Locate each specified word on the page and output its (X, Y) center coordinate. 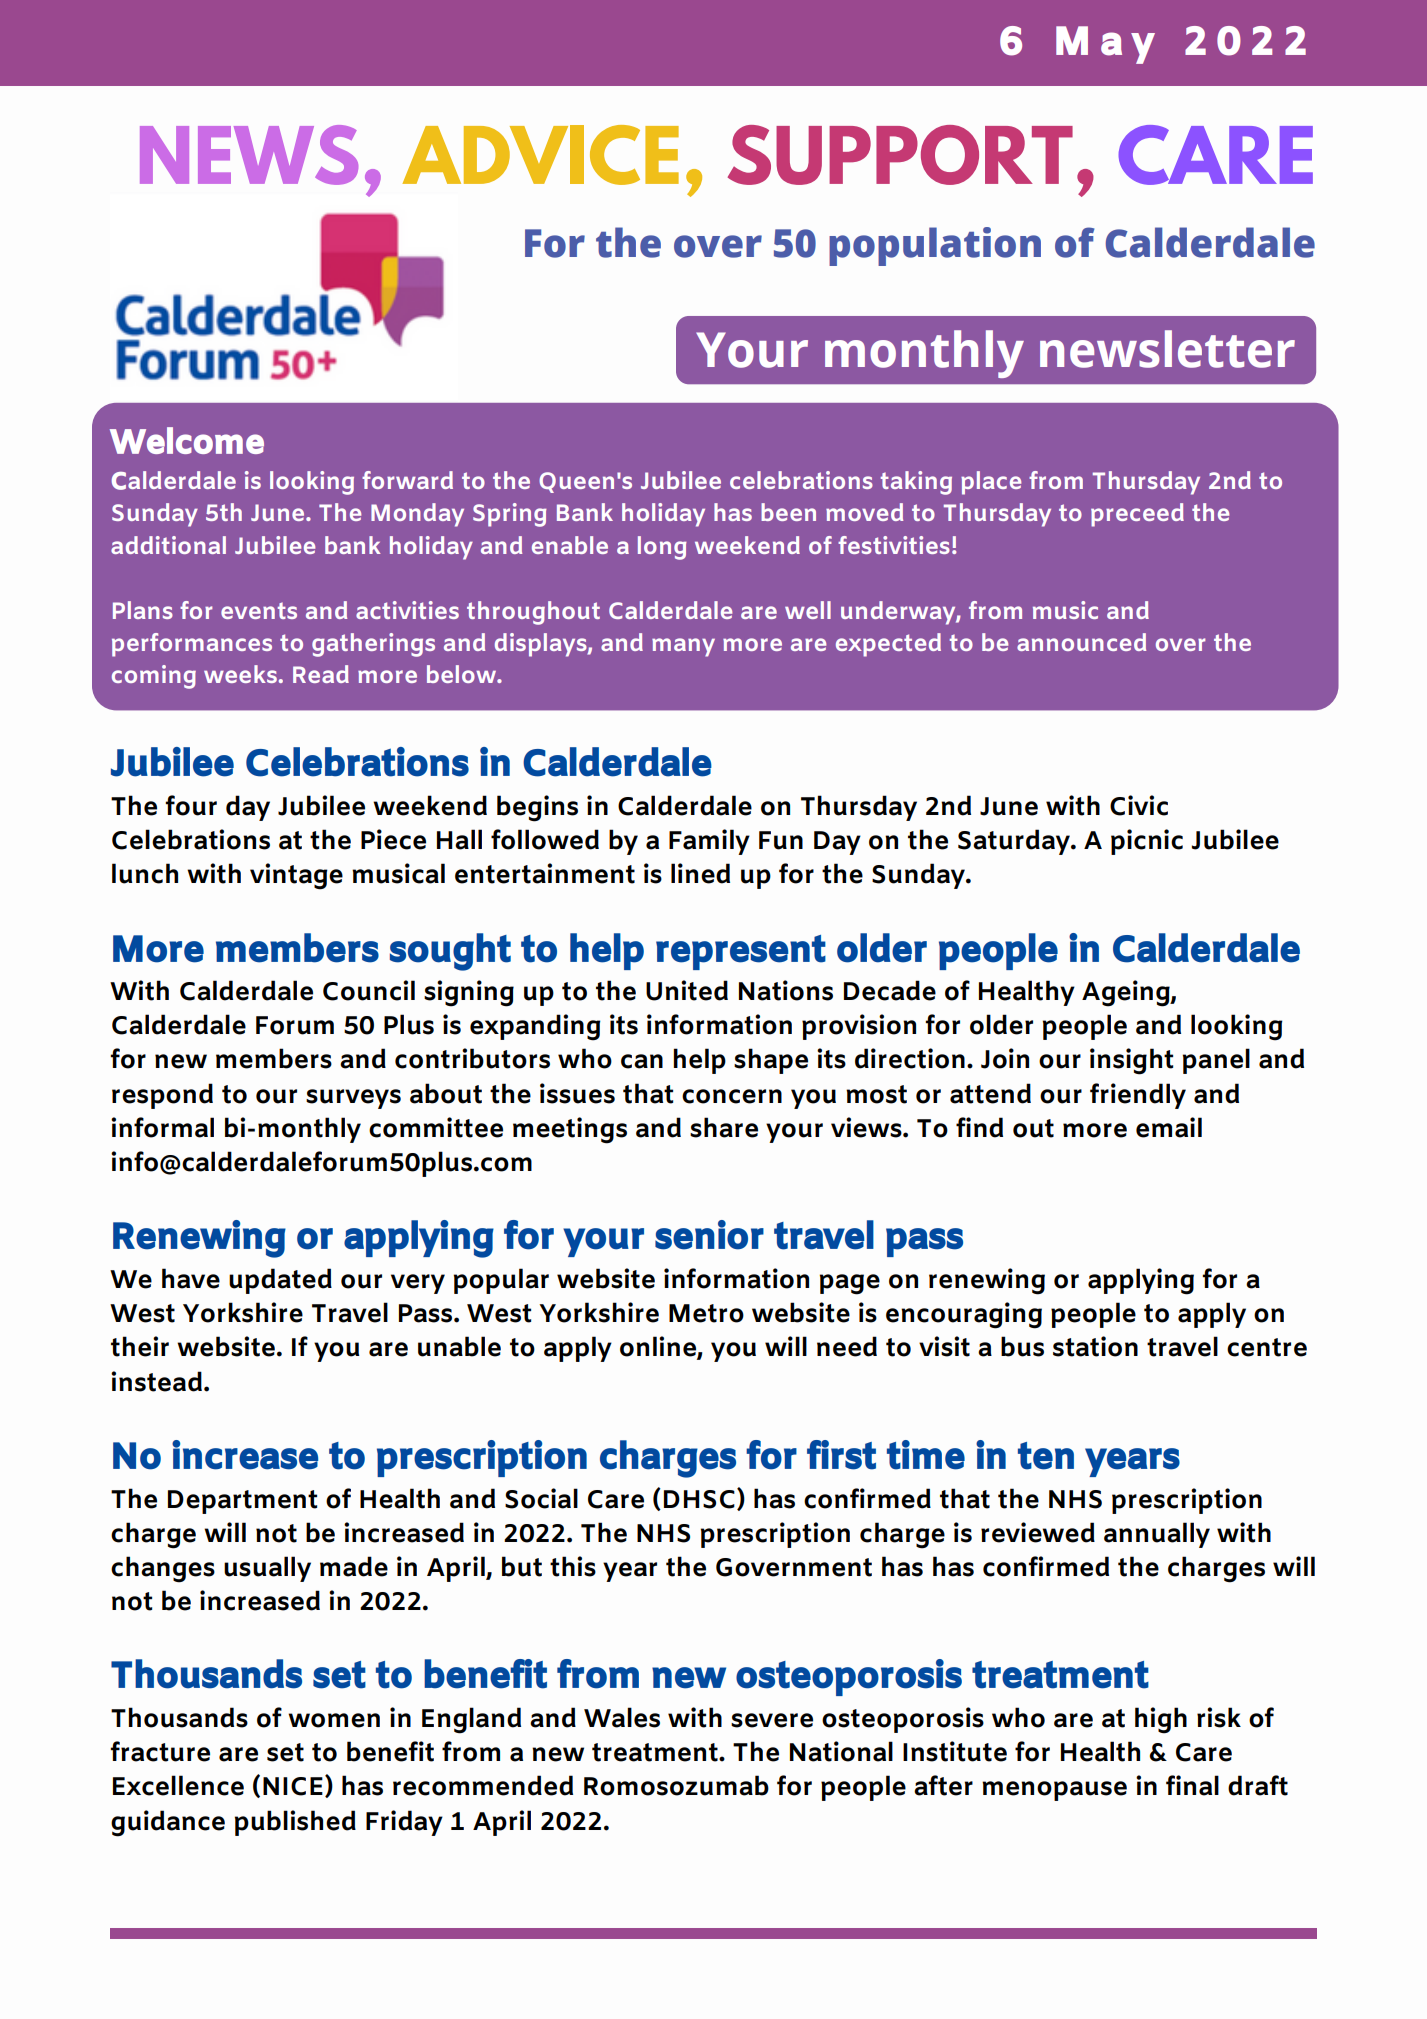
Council (369, 990)
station (1095, 1346)
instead (156, 1381)
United (687, 990)
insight (1131, 1061)
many (683, 647)
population (935, 246)
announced (1081, 642)
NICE (293, 1786)
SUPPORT (900, 155)
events (259, 610)
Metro (706, 1313)
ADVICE (541, 155)
